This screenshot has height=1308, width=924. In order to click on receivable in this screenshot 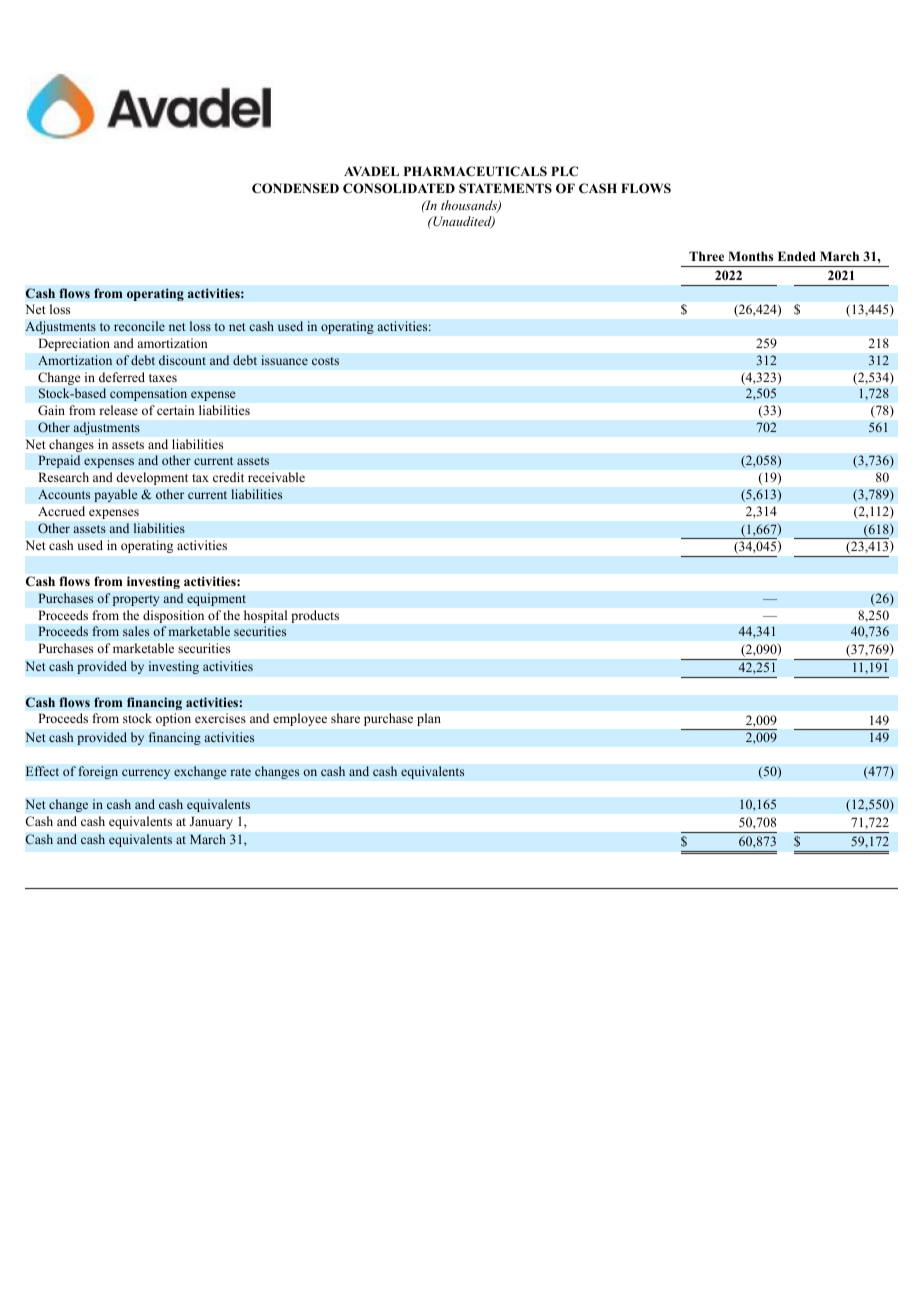, I will do `click(276, 477)`.
